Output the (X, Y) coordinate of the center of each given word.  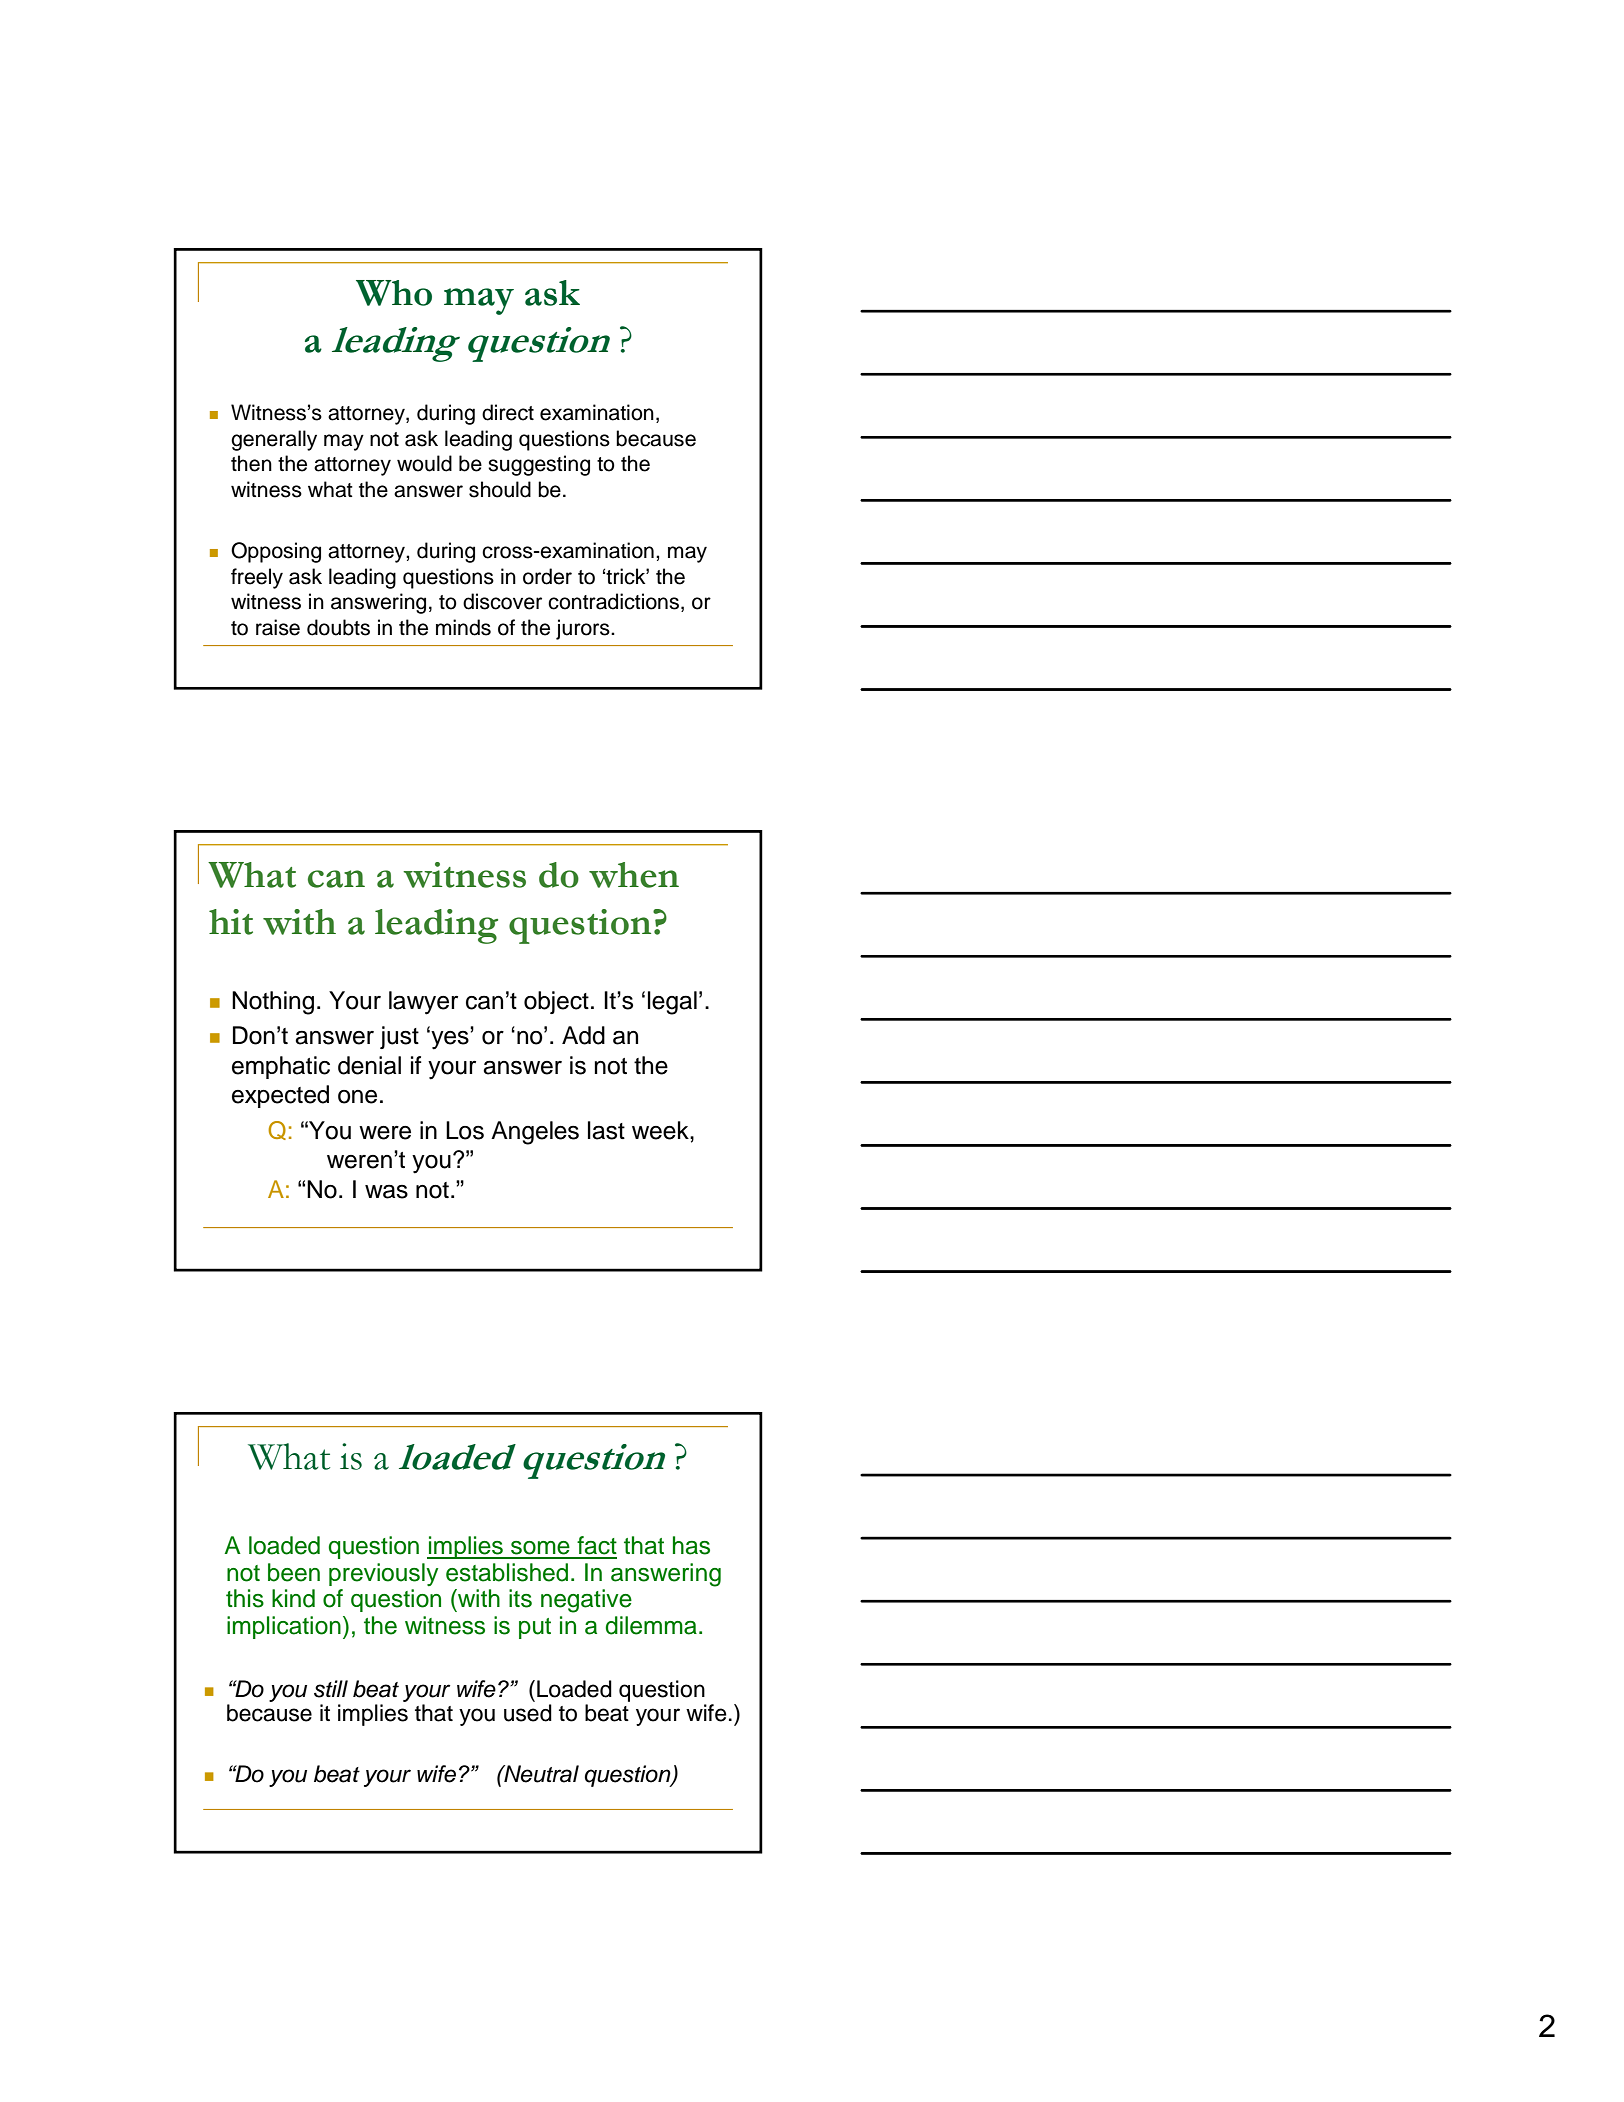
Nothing (273, 1003)
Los (465, 1130)
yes (449, 1040)
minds (463, 627)
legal (672, 1003)
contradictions (613, 601)
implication (284, 1627)
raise (278, 627)
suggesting (539, 465)
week (661, 1130)
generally (274, 440)
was (386, 1192)
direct (508, 412)
